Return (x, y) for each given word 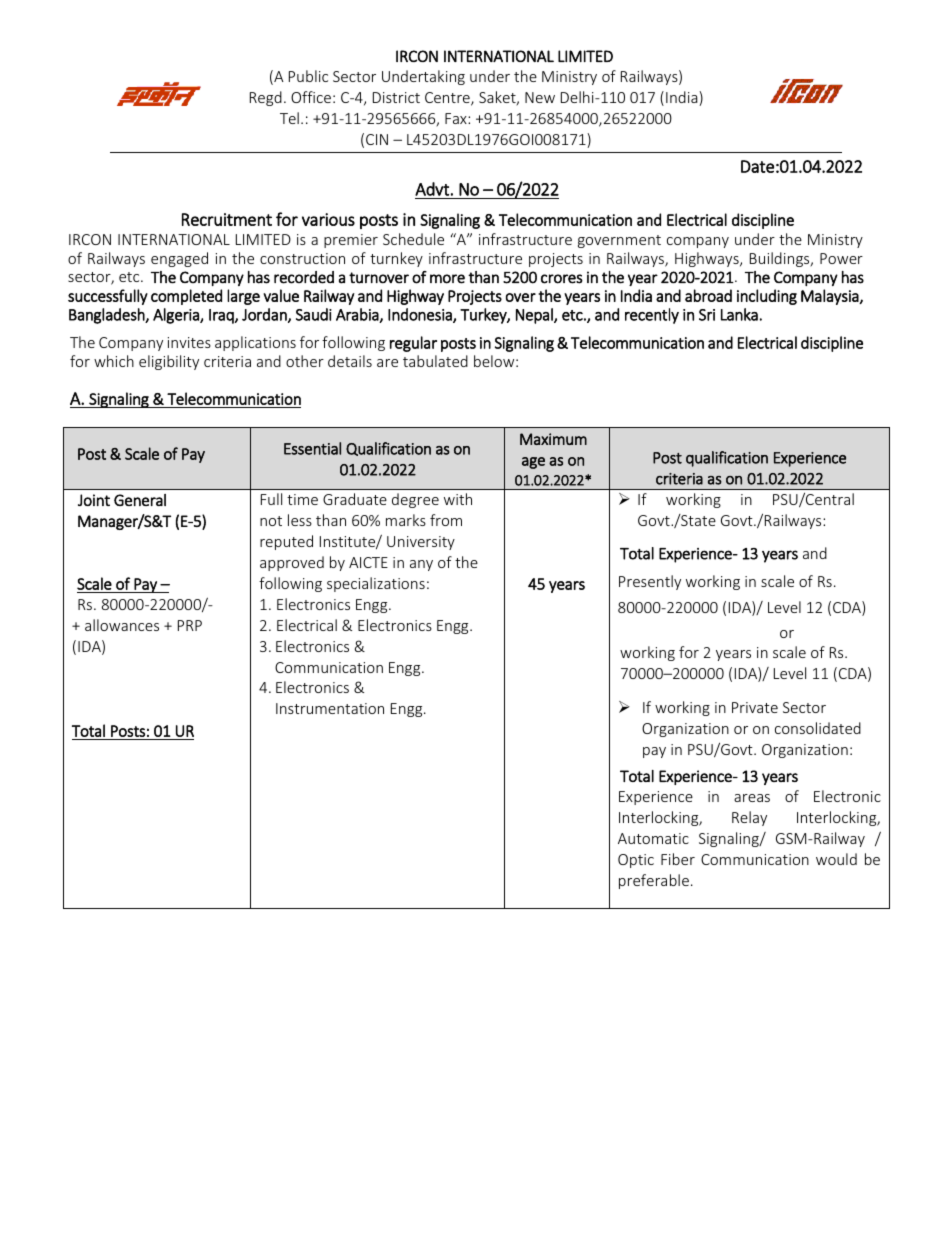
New (540, 97)
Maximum (553, 439)
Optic (636, 861)
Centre (448, 99)
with (458, 499)
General (140, 500)
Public (308, 76)
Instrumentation (330, 708)
